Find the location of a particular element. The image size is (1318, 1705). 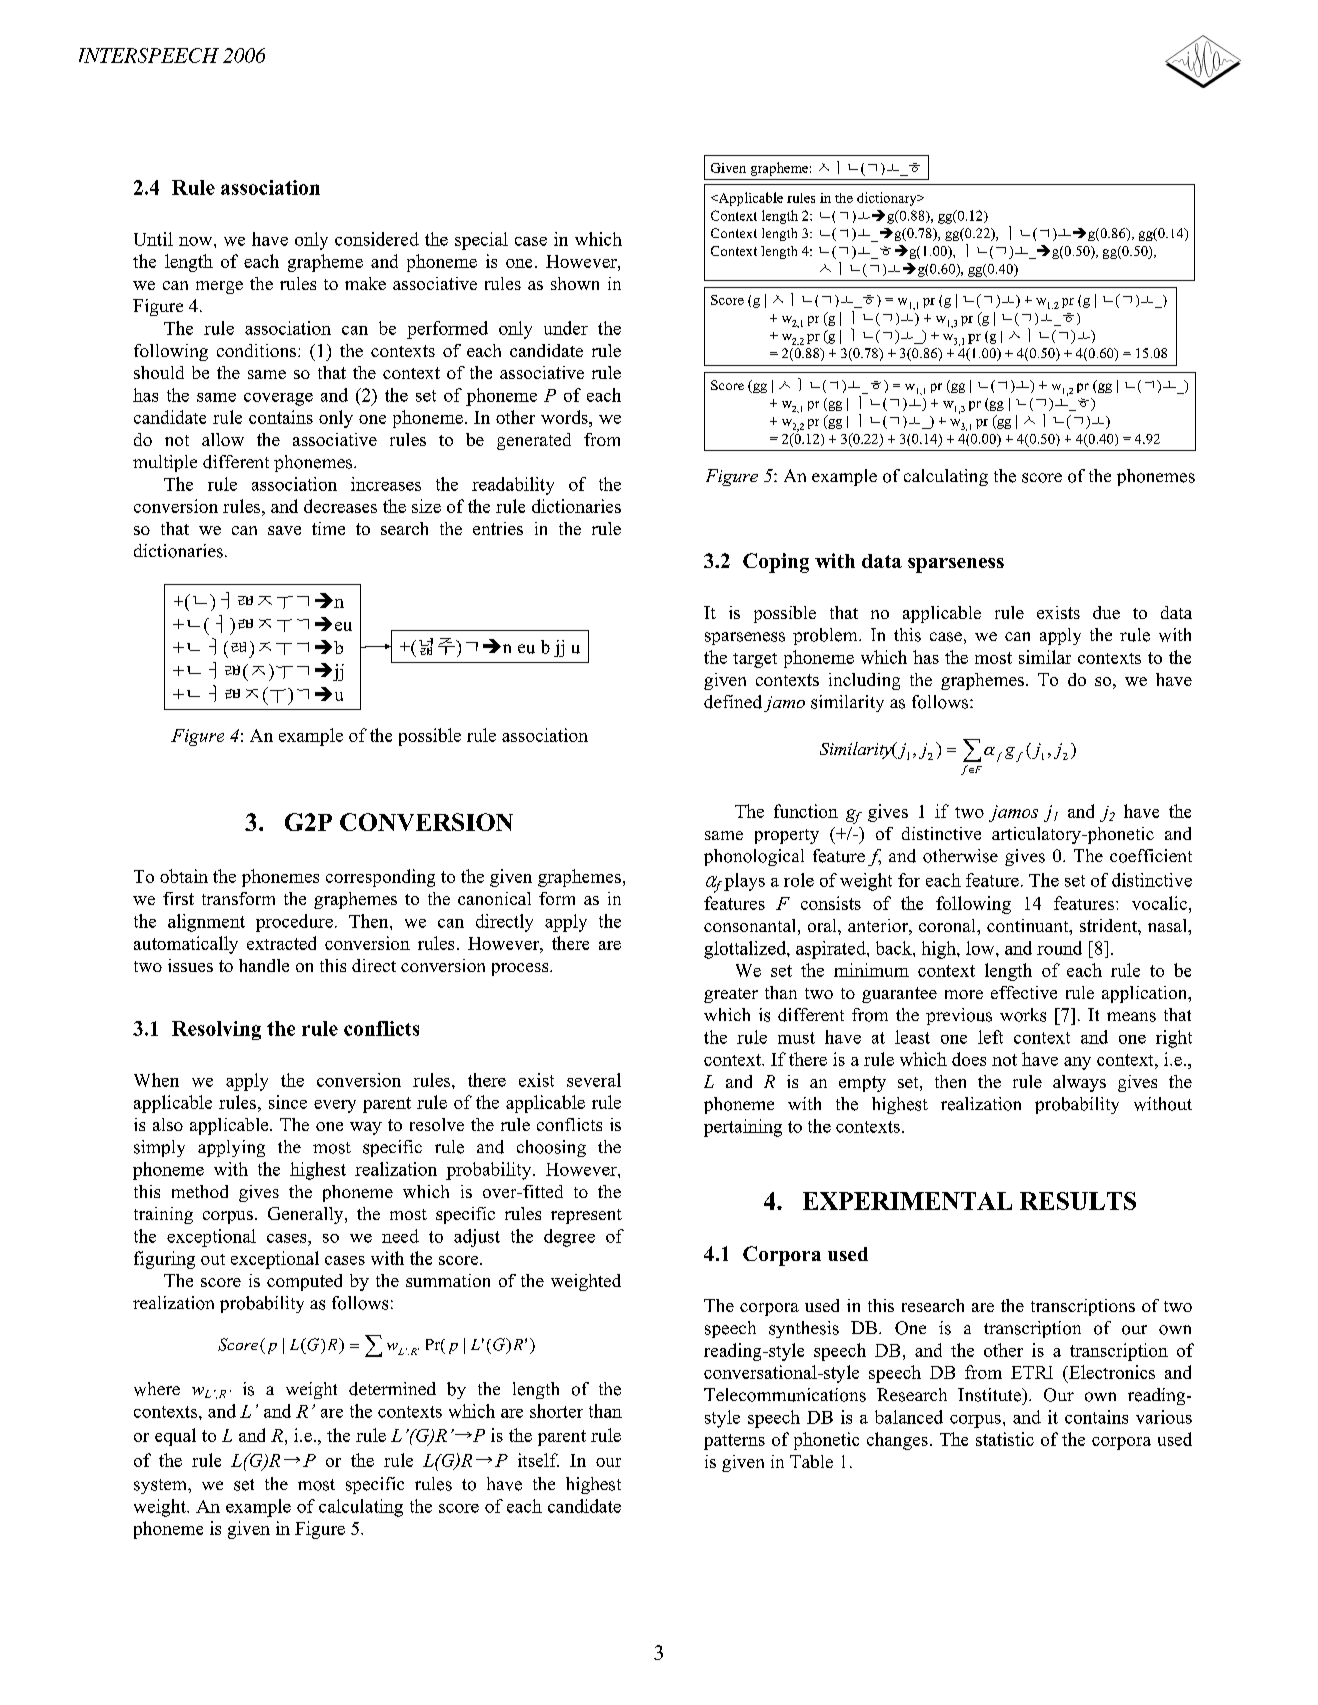

RESULTS is located at coordinates (1078, 1201).
